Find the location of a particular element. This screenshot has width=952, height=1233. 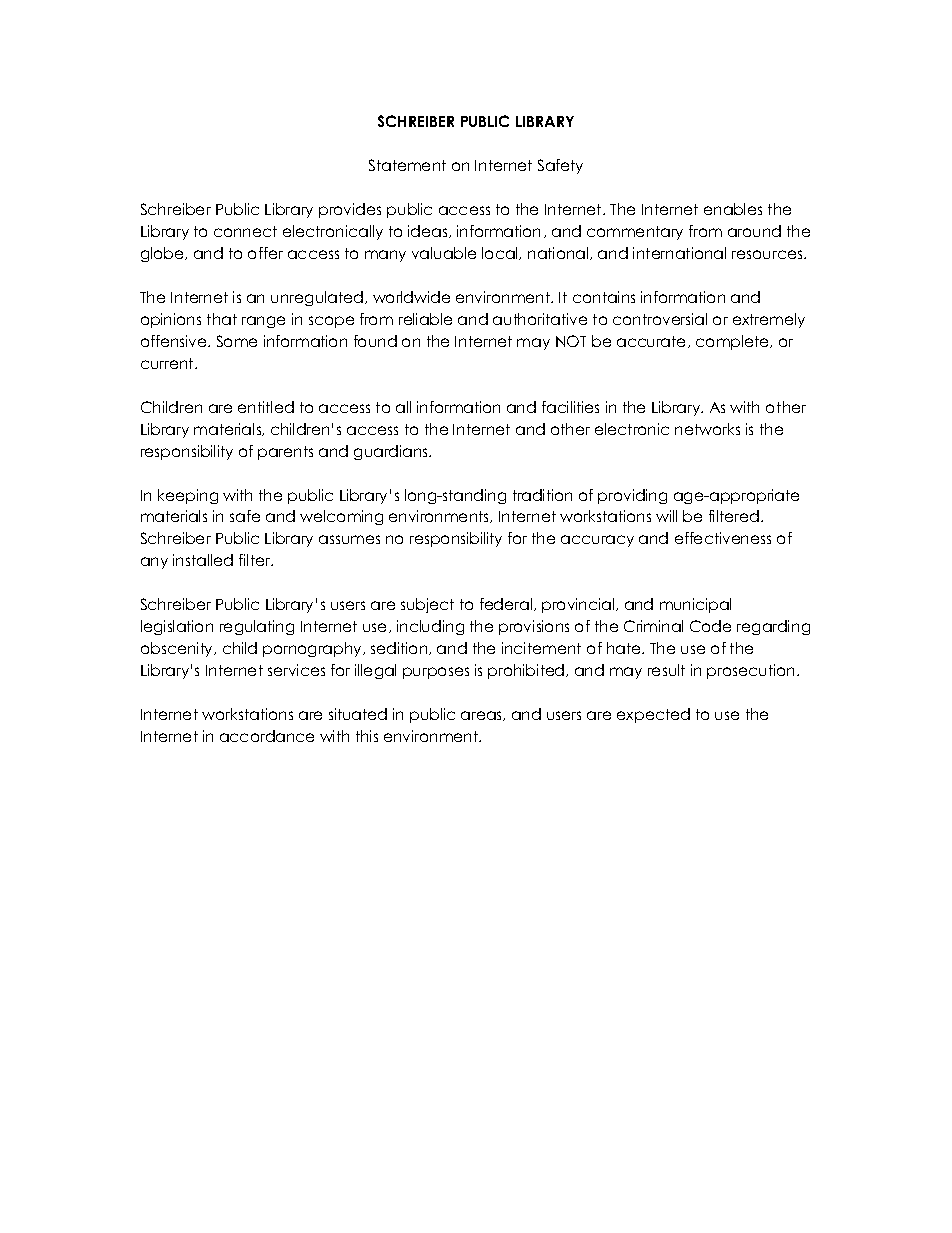

enables is located at coordinates (733, 209).
